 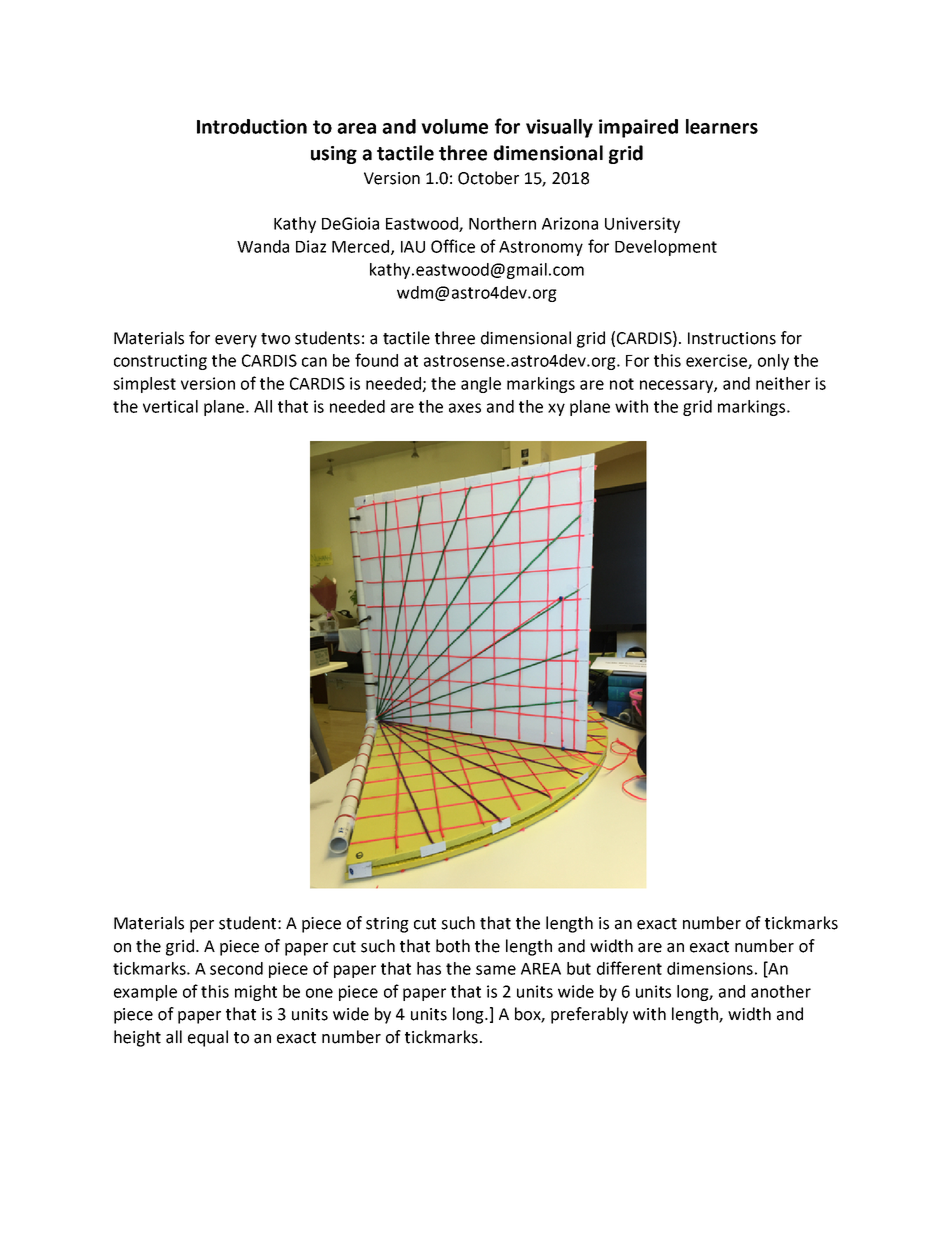 I want to click on learners, so click(x=722, y=126).
